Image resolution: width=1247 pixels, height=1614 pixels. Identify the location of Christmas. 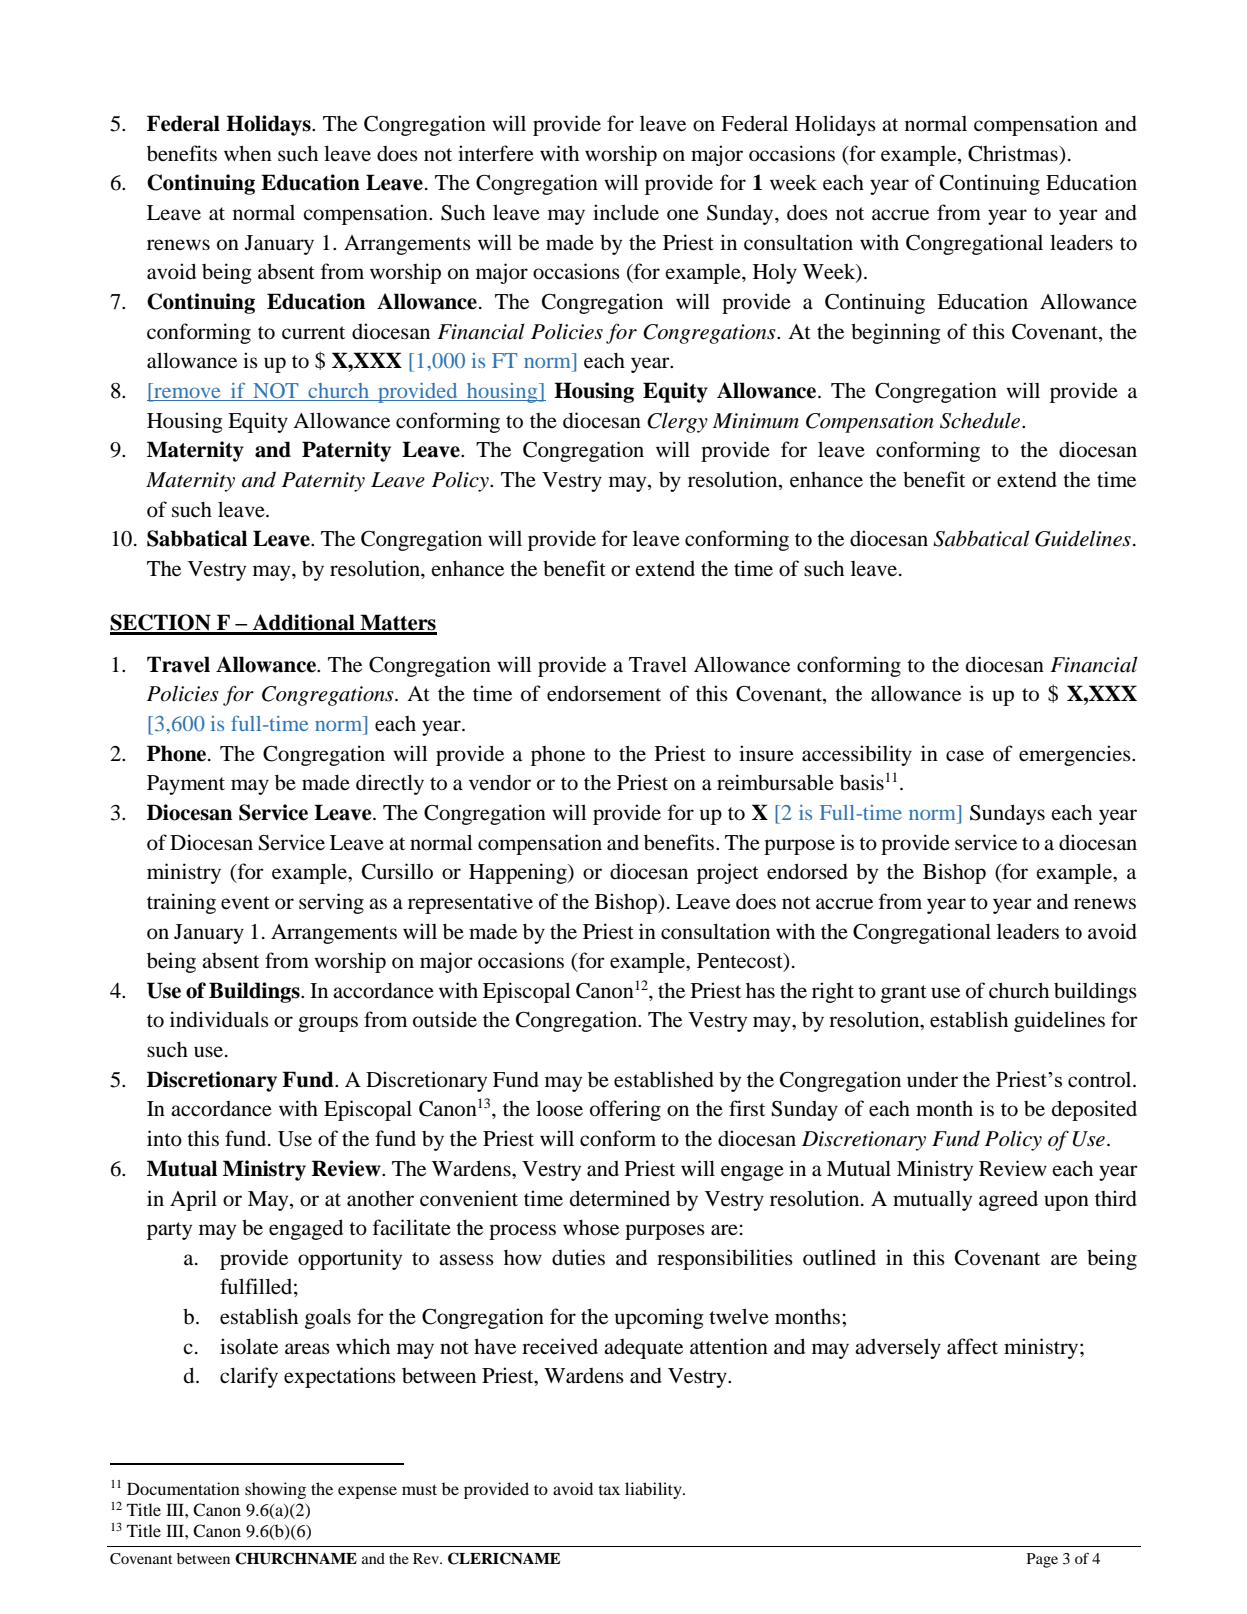
(1014, 153).
